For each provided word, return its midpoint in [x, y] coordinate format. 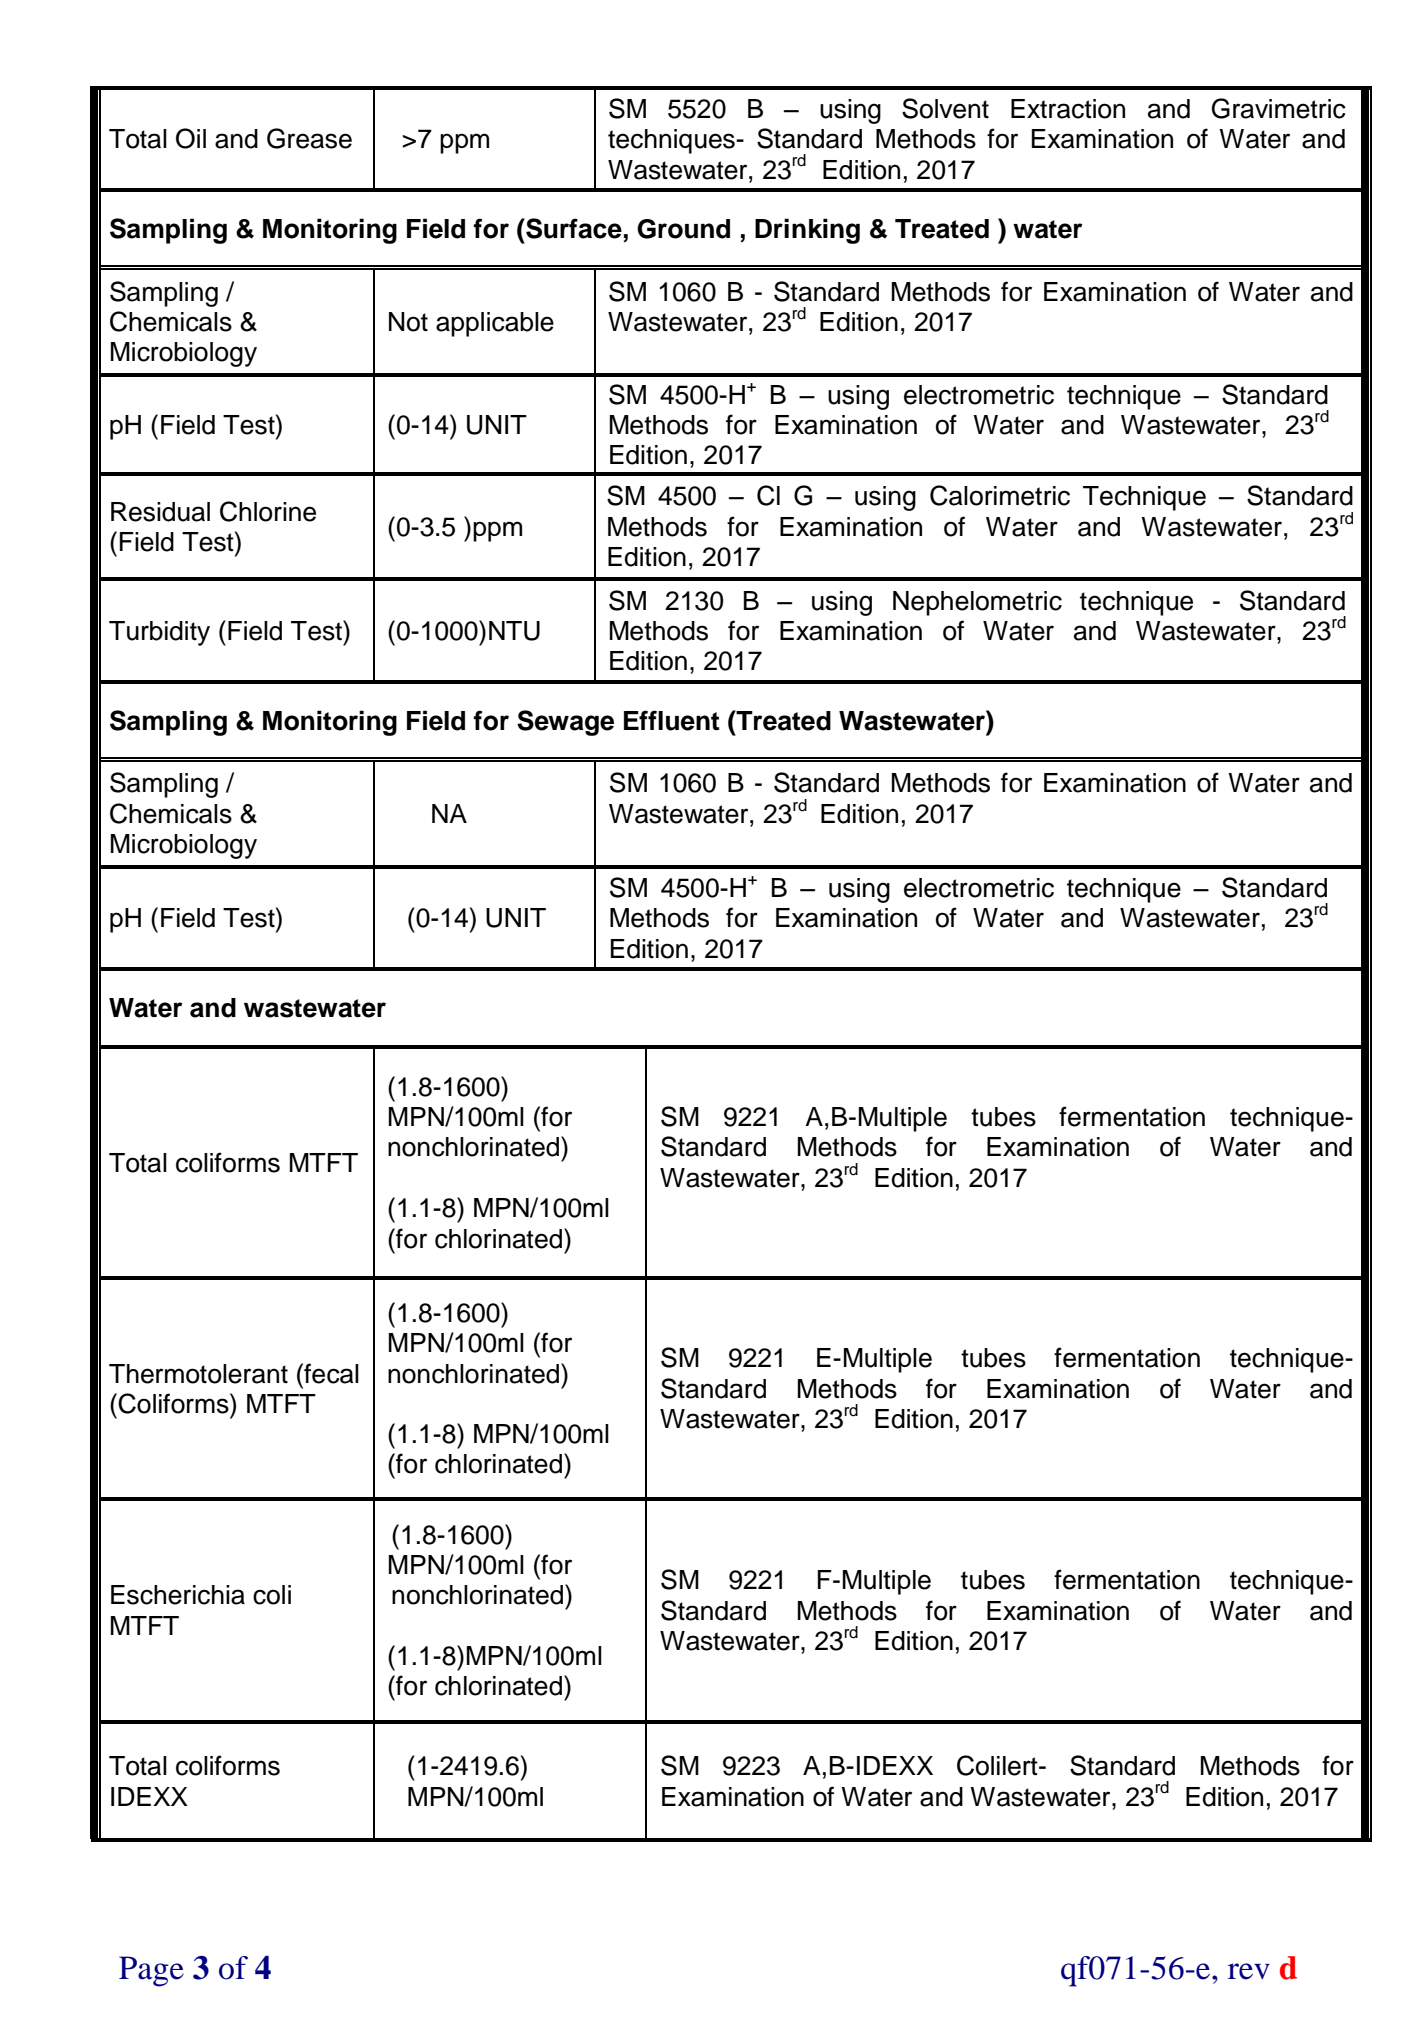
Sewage [565, 723]
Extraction [1068, 109]
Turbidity [159, 633]
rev [1249, 1971]
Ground [683, 229]
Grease [309, 138]
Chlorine [268, 511]
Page [151, 1971]
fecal [330, 1373]
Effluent [671, 720]
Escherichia [178, 1595]
